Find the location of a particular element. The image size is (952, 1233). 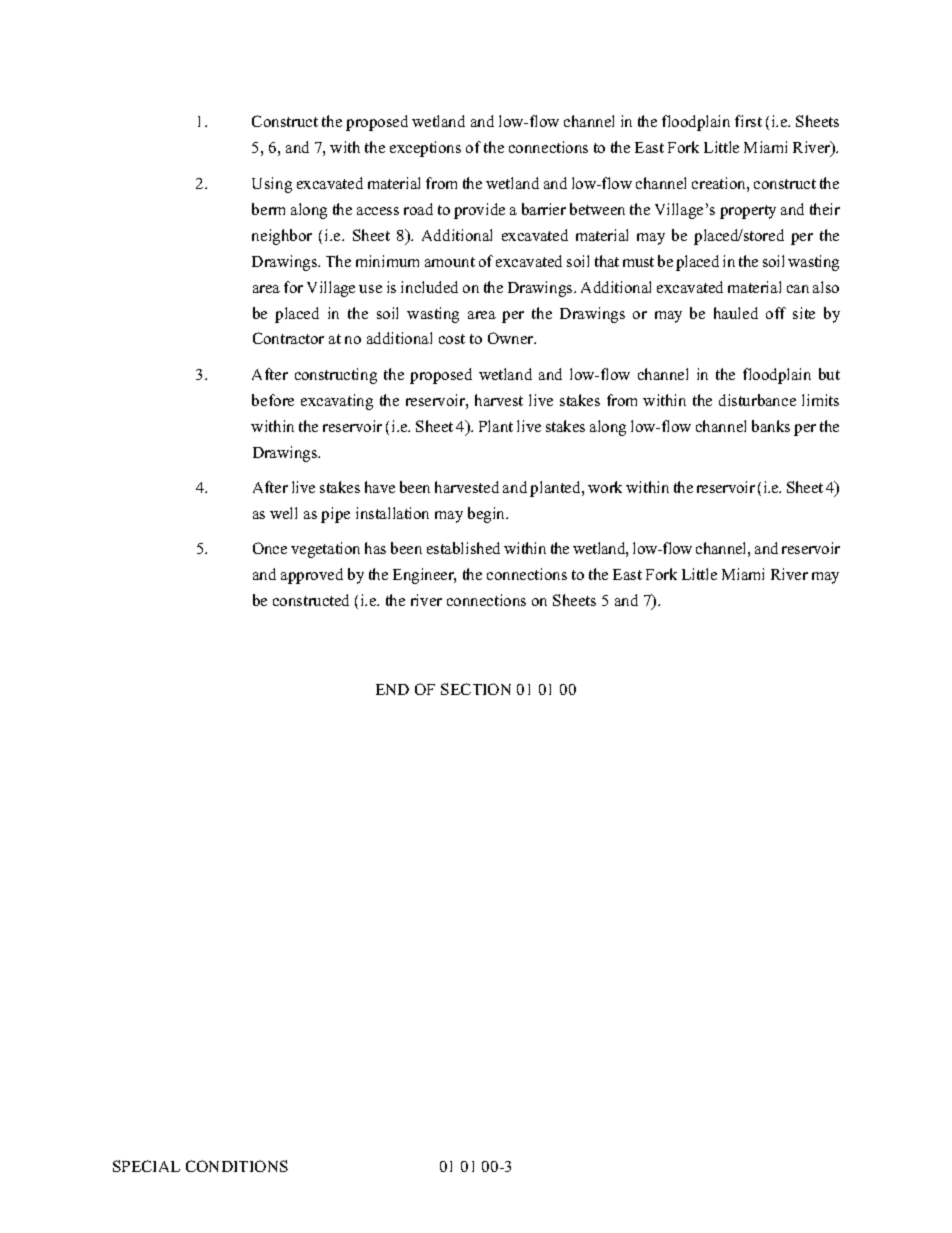

approved is located at coordinates (312, 576).
